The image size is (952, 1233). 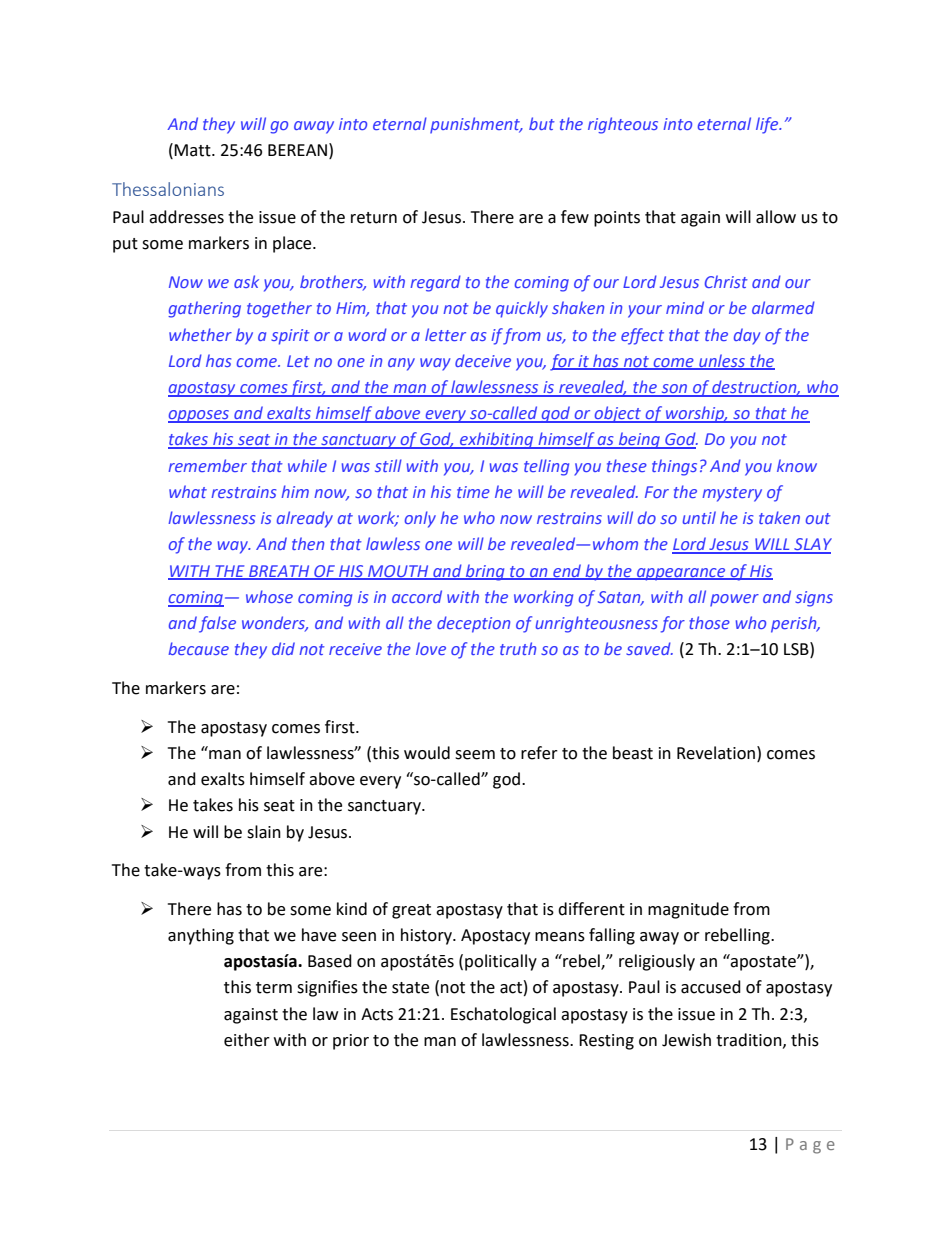 I want to click on punishment, so click(x=476, y=125).
